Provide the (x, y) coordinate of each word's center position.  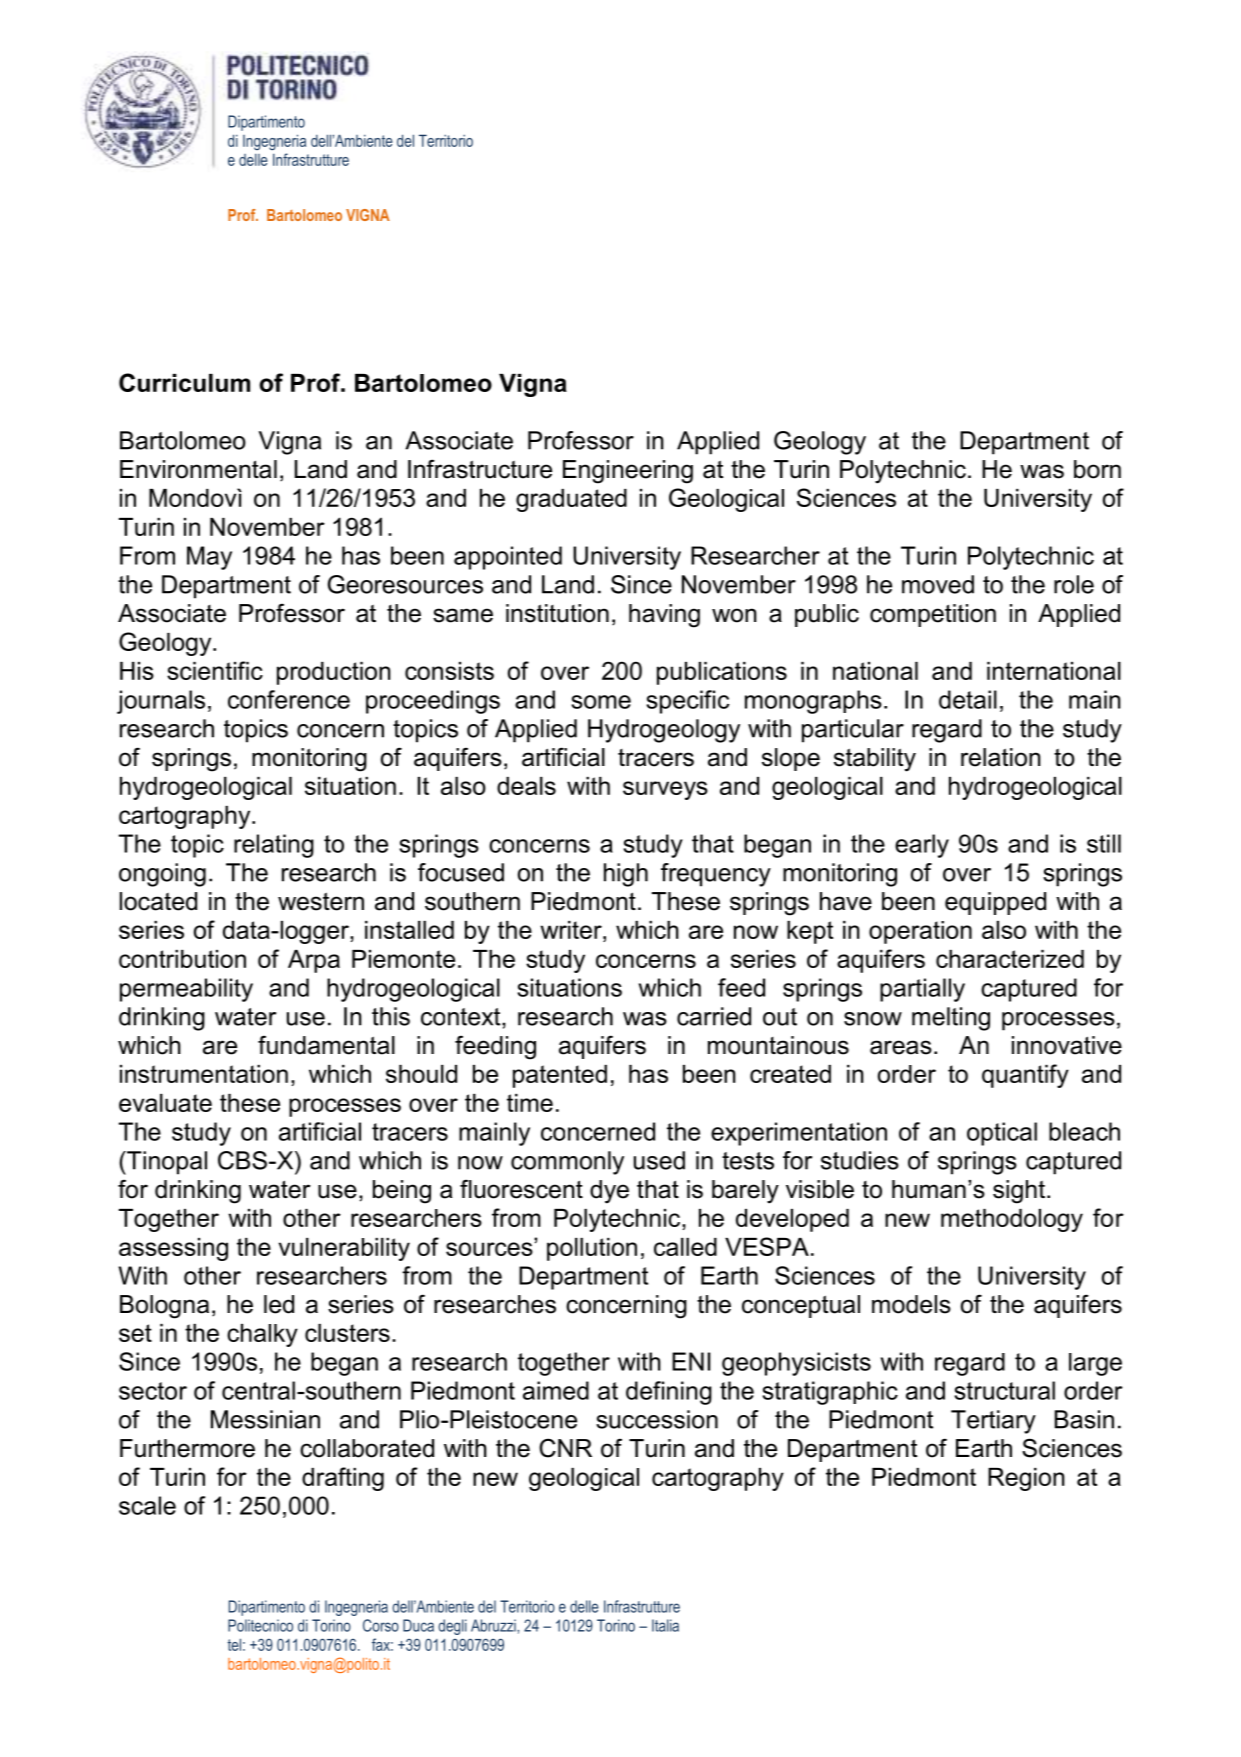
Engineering (628, 472)
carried (714, 1016)
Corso (381, 1625)
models (911, 1304)
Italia (665, 1625)
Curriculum (184, 382)
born (1097, 469)
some (601, 702)
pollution (592, 1249)
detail (968, 699)
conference (289, 699)
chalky (262, 1335)
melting (951, 1019)
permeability (186, 990)
